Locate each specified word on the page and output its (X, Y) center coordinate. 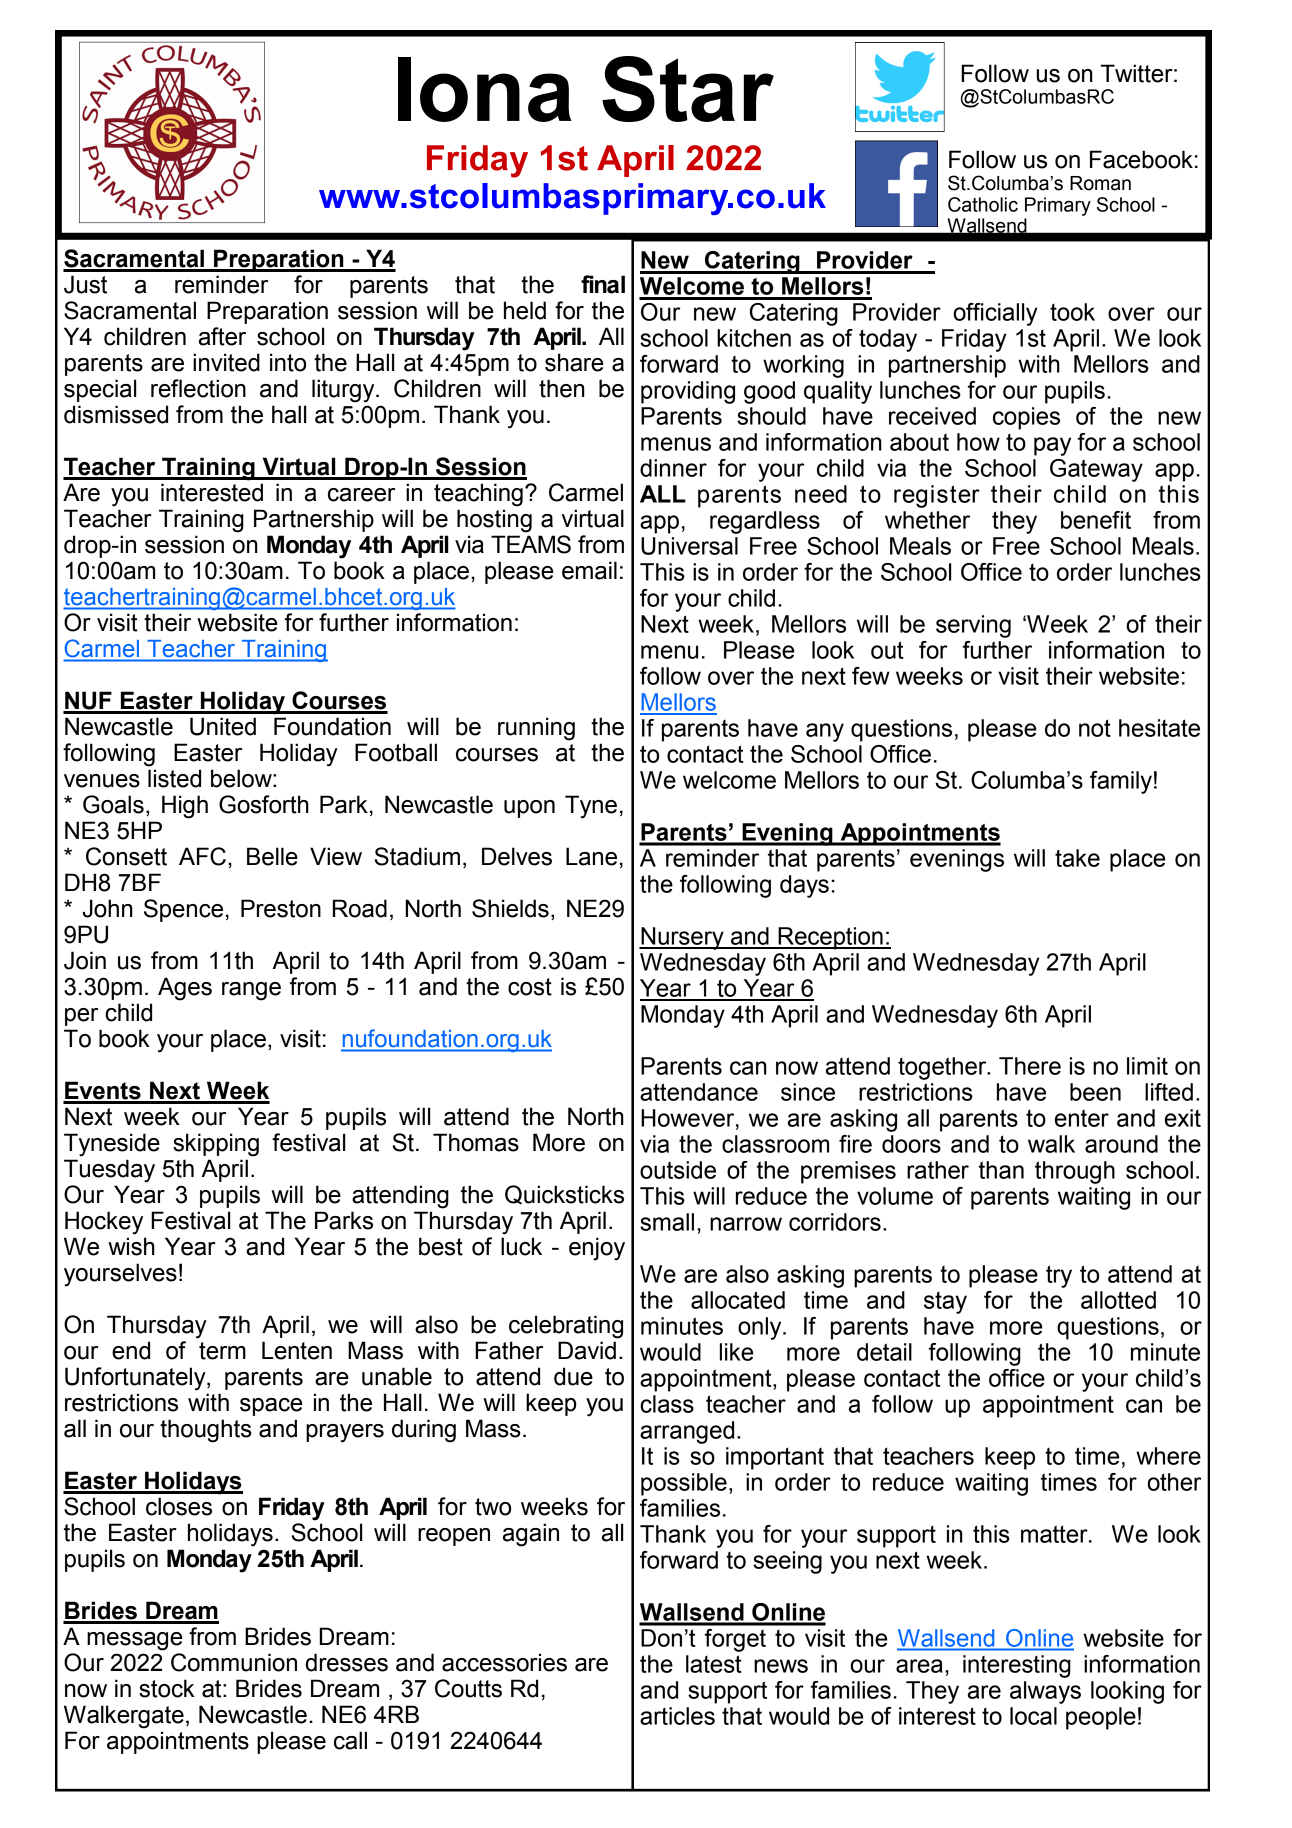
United (223, 726)
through (1075, 1172)
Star (688, 89)
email (589, 570)
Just (85, 284)
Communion (234, 1662)
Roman (1100, 183)
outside (678, 1170)
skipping (216, 1145)
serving (973, 626)
